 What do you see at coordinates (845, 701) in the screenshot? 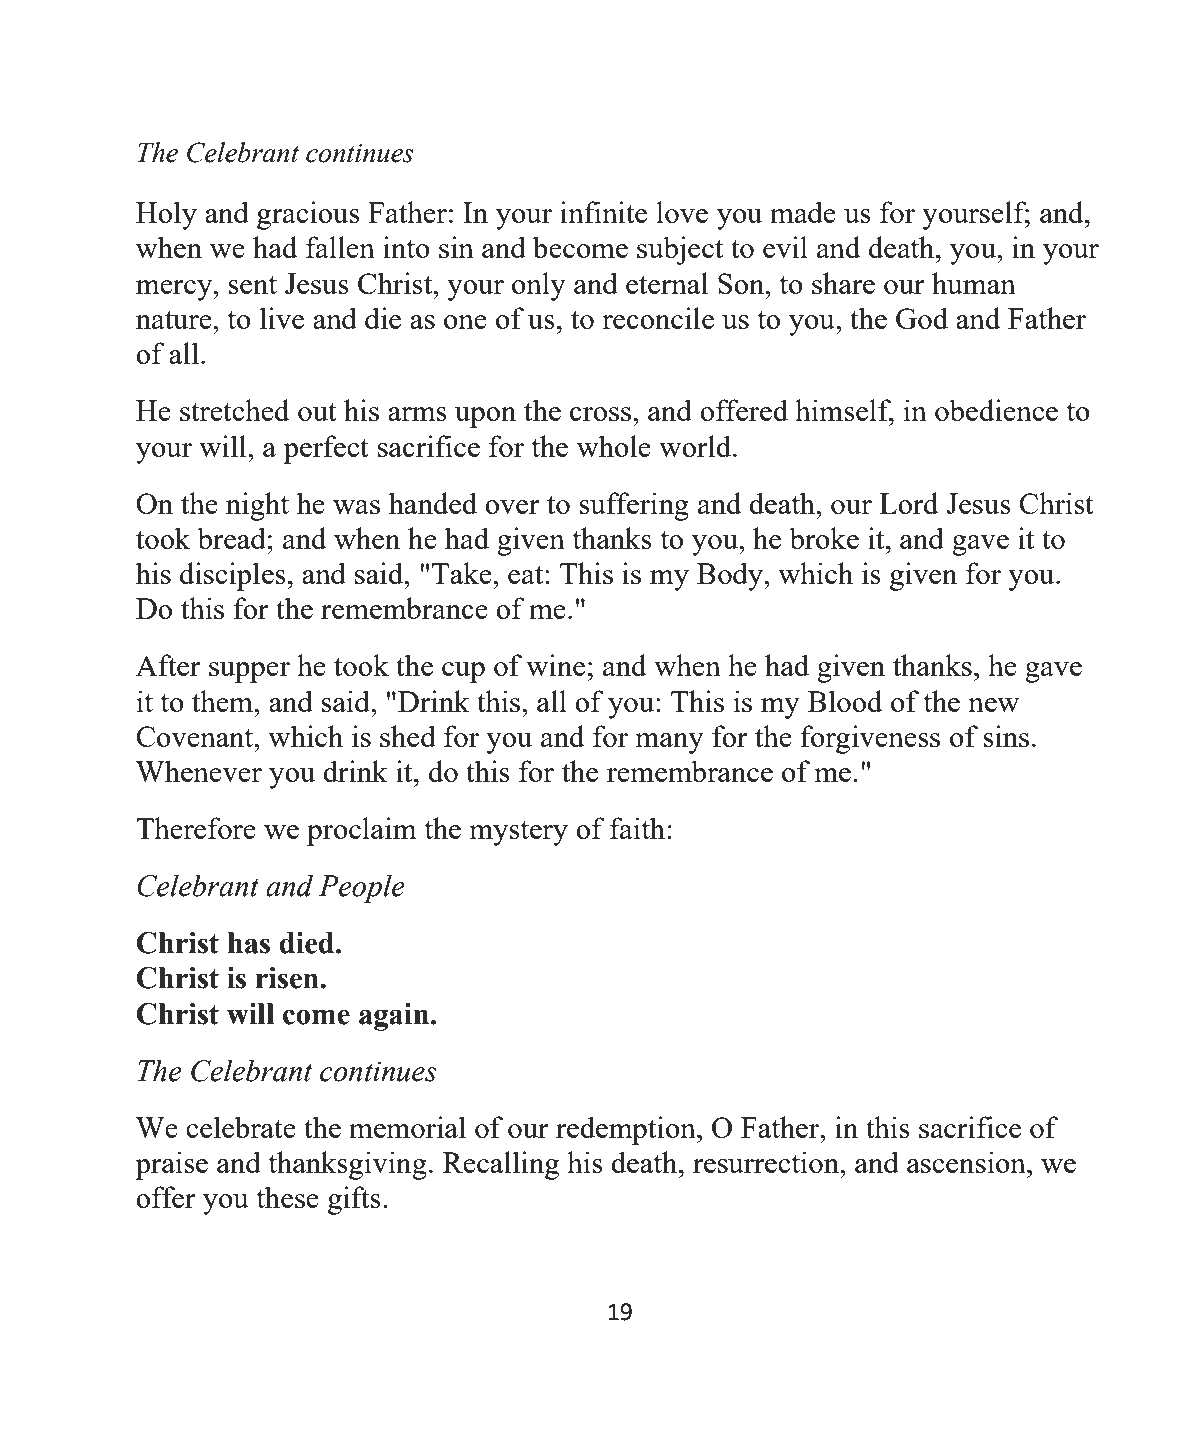
I see `Blood` at bounding box center [845, 701].
